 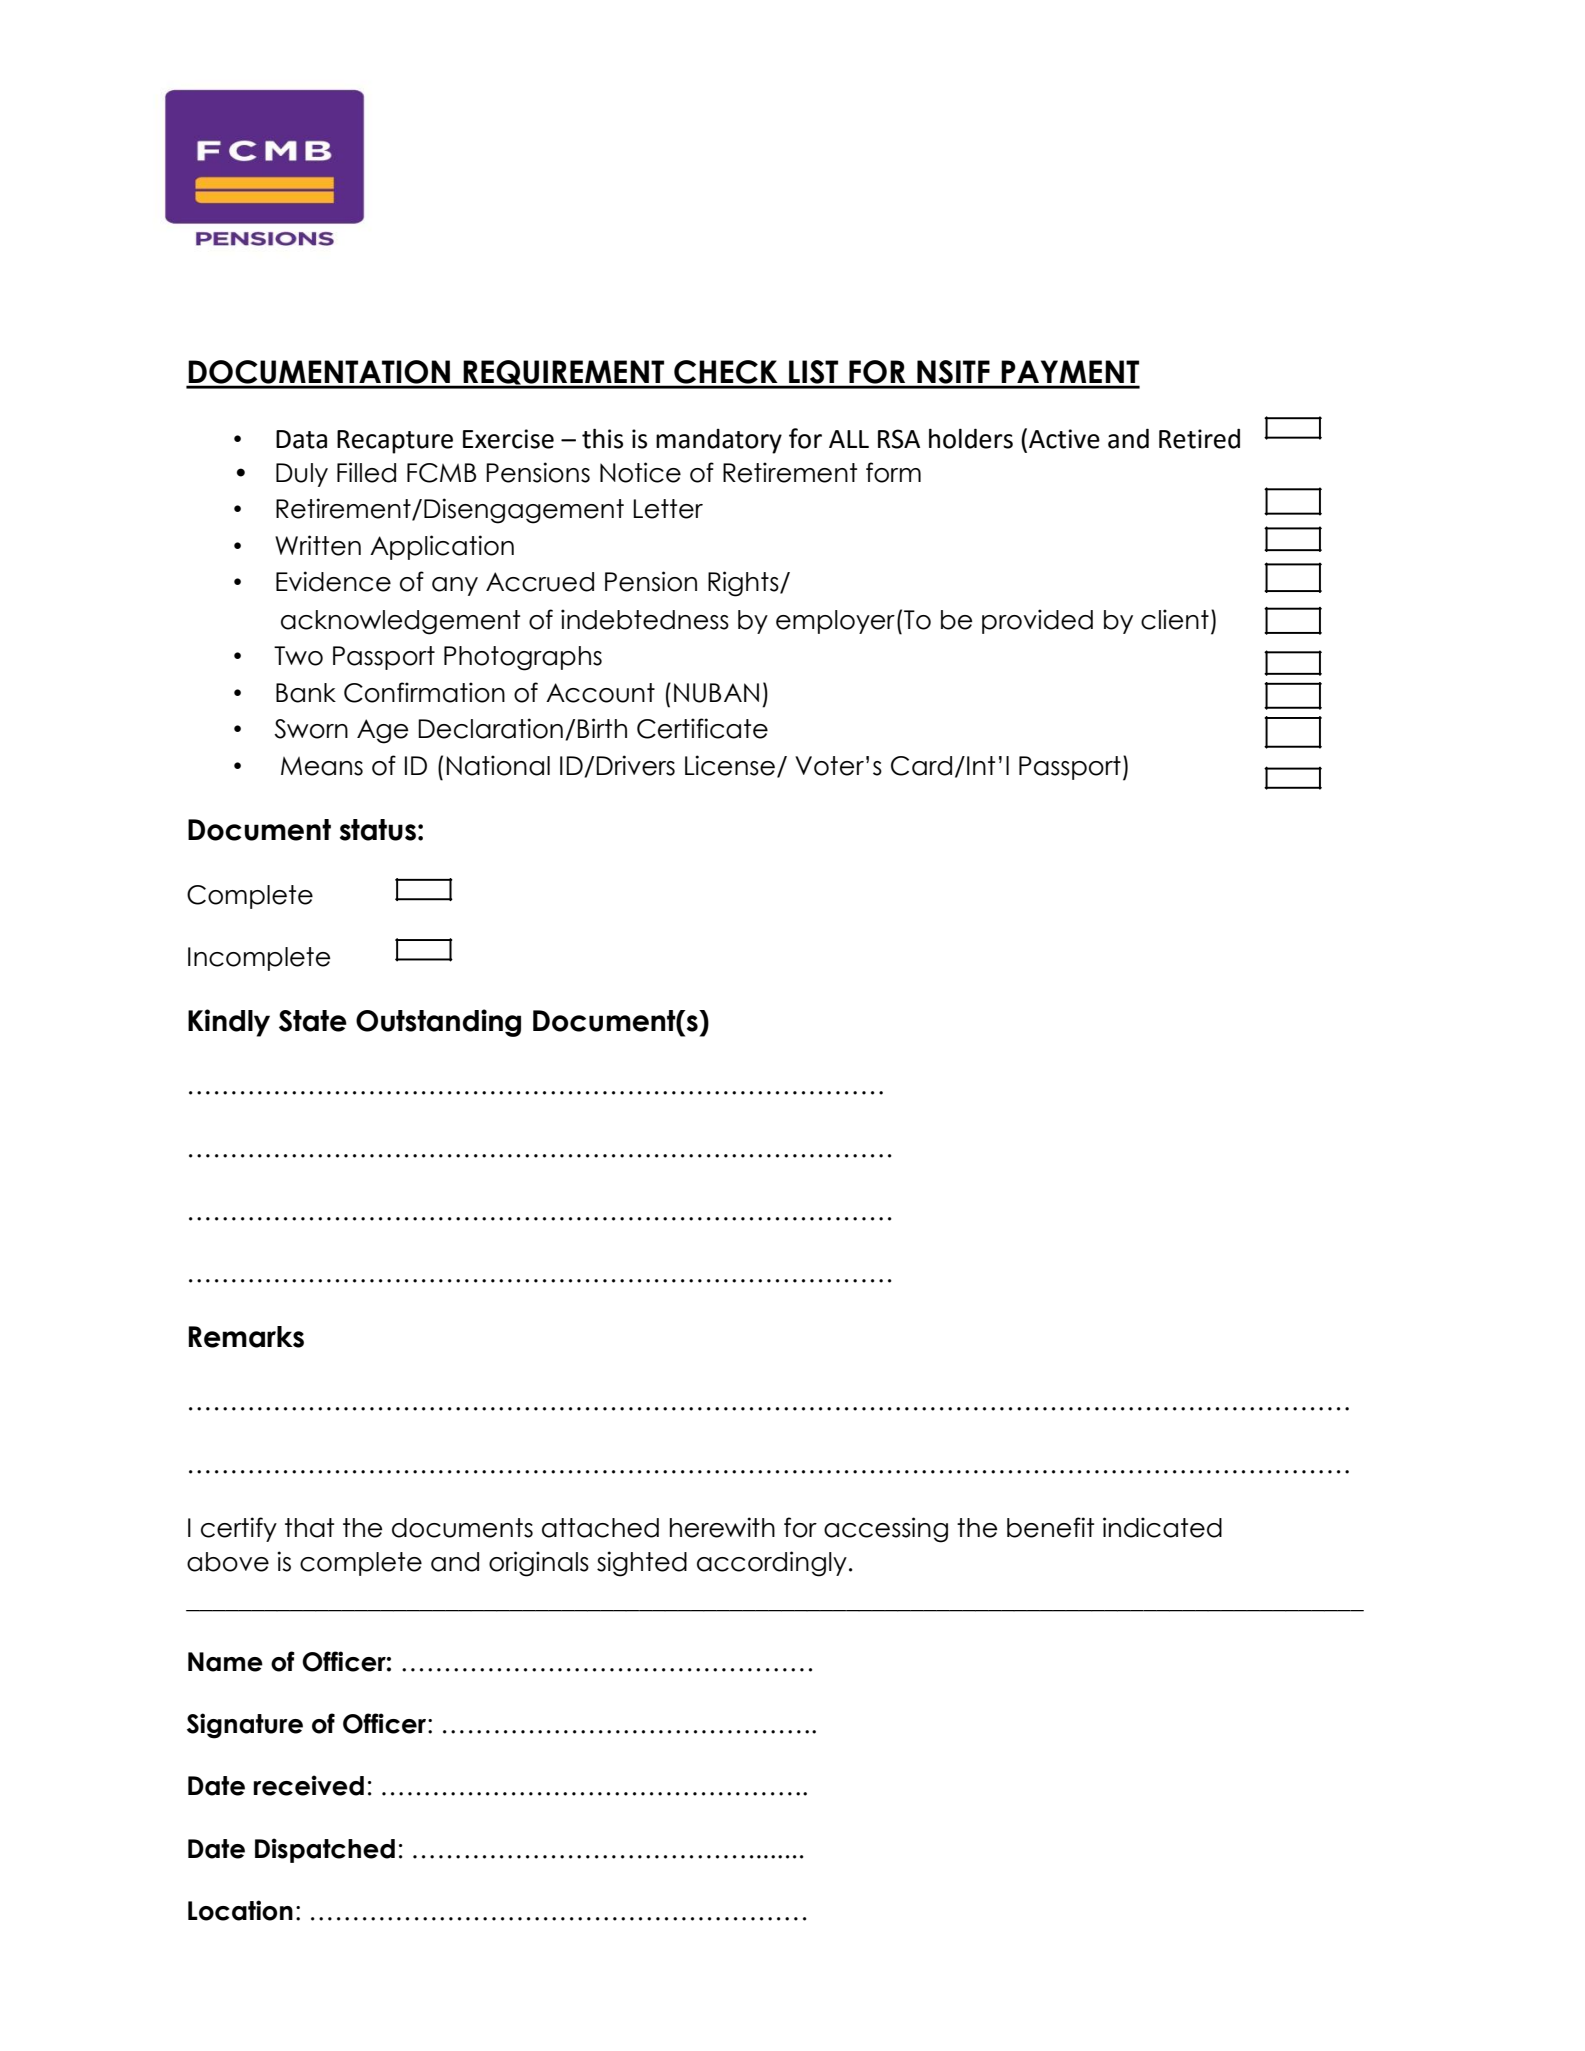 I want to click on benefit, so click(x=1050, y=1527).
